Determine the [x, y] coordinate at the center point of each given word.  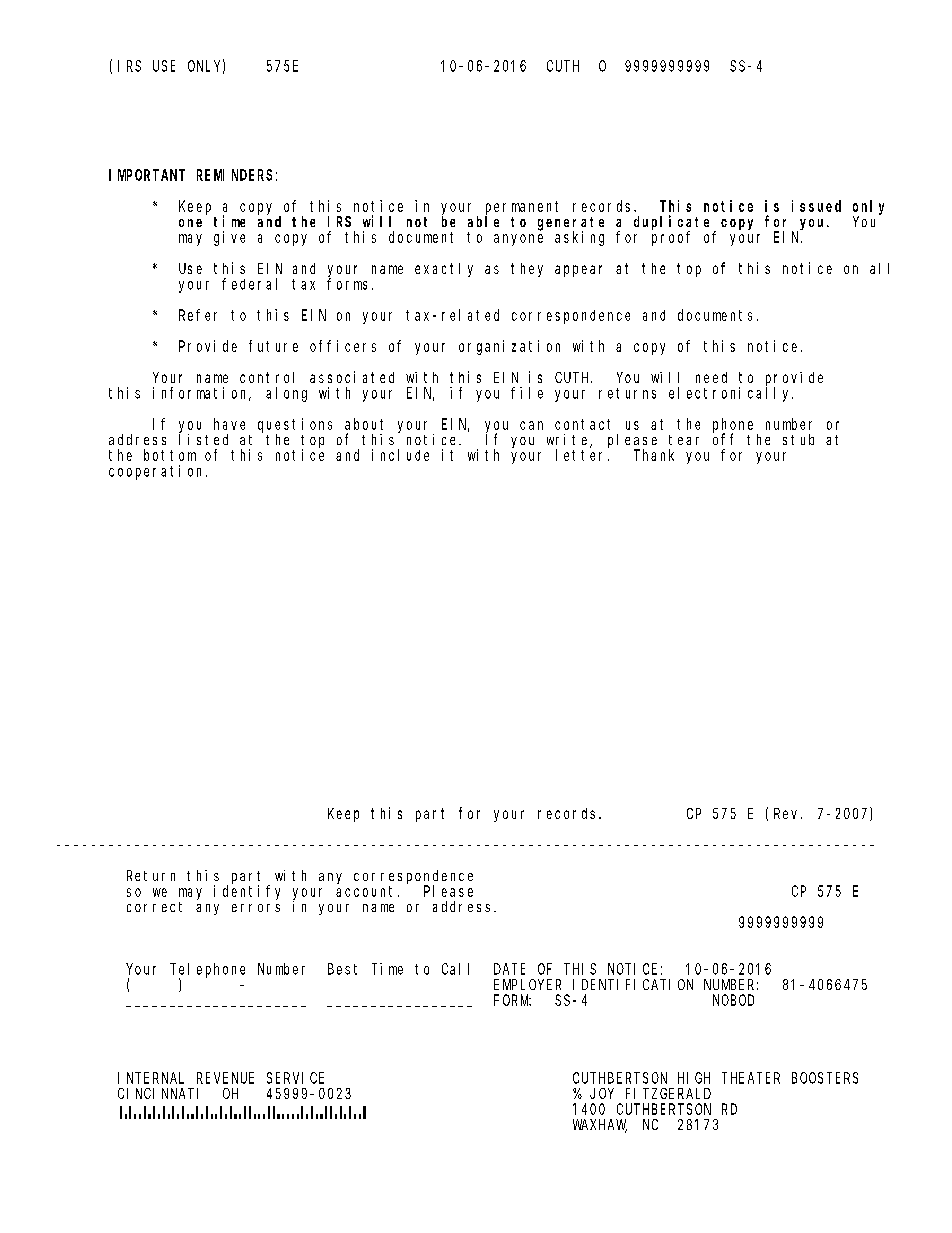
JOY [602, 1093]
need [711, 377]
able [483, 221]
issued [816, 206]
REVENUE [225, 1078]
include [400, 455]
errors [256, 908]
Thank [654, 455]
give [229, 238]
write [569, 441]
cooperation [158, 472]
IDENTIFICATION [633, 984]
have [229, 424]
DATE [509, 969]
